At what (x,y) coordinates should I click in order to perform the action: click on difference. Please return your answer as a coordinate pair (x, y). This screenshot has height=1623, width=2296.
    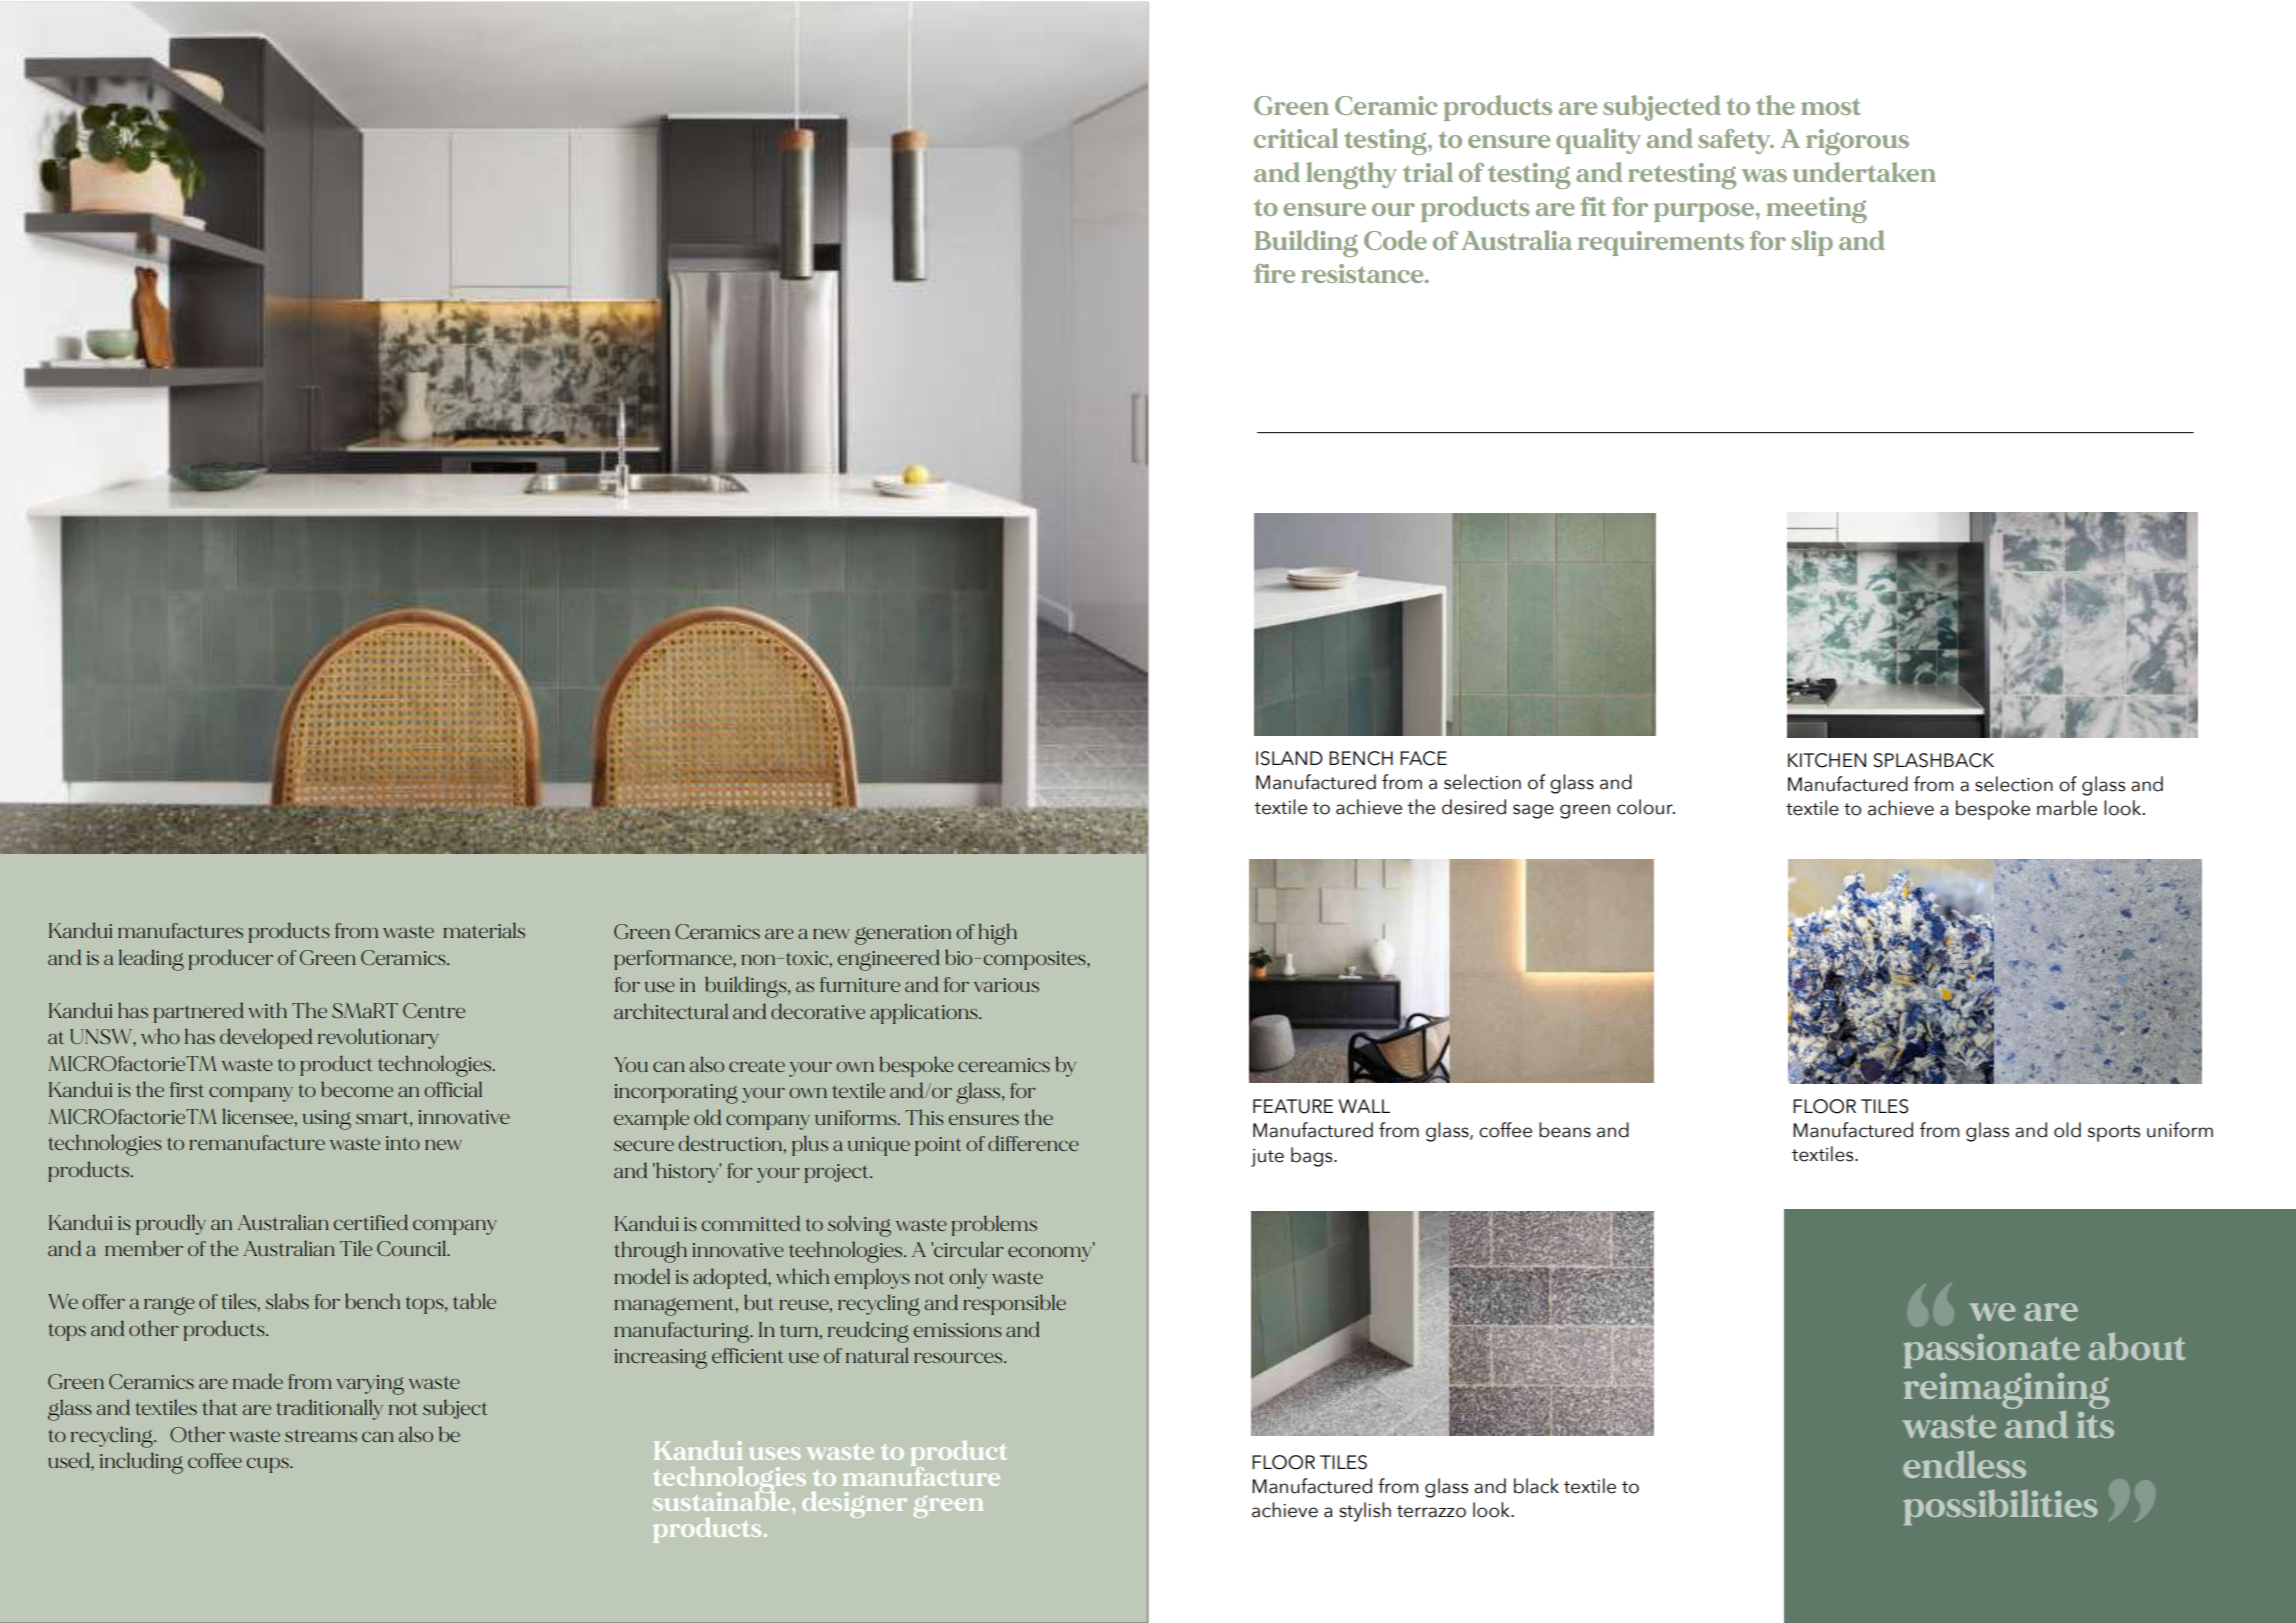
    Looking at the image, I should click on (1033, 1143).
